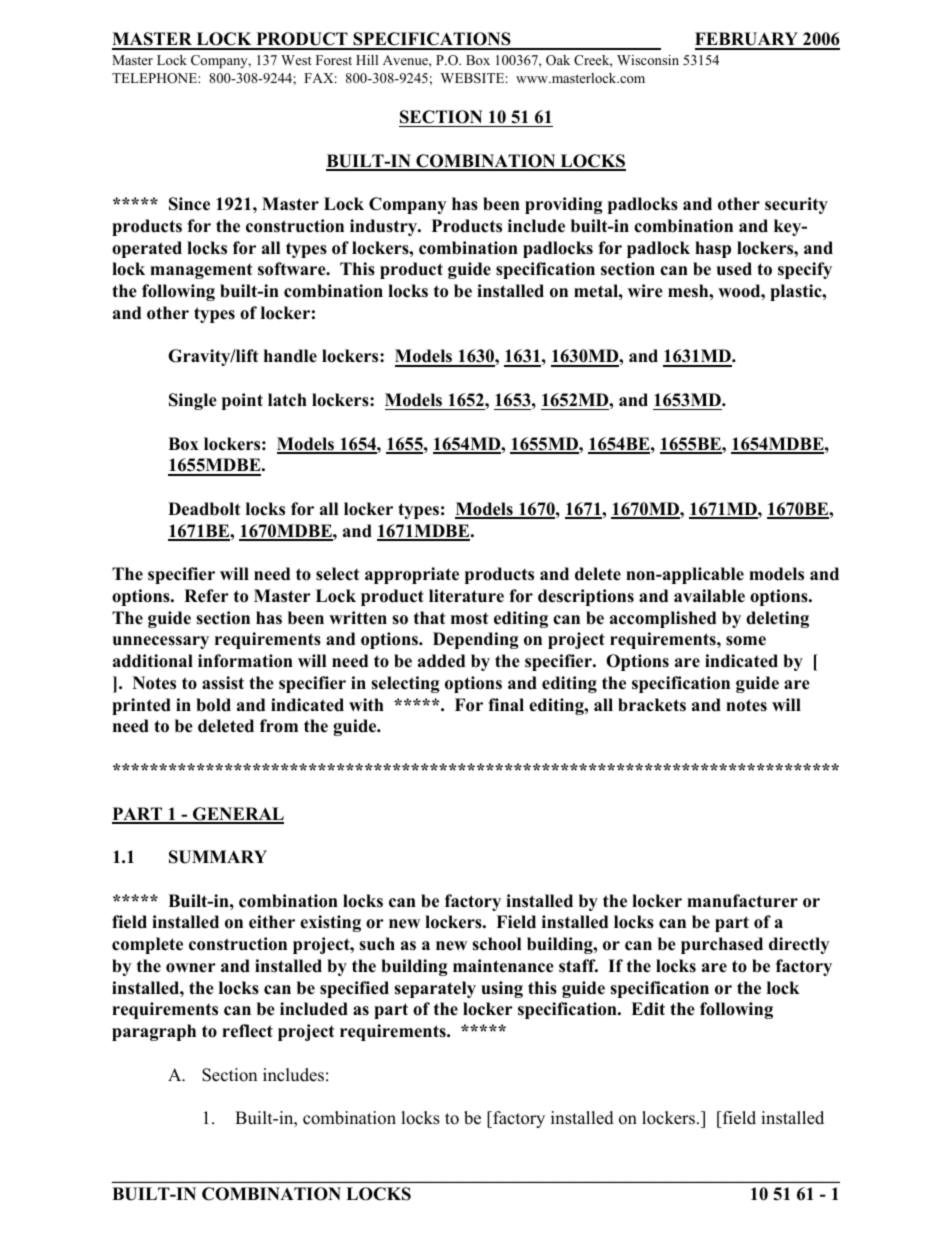 This image has height=1233, width=952. Describe the element at coordinates (746, 641) in the image. I see `some` at that location.
